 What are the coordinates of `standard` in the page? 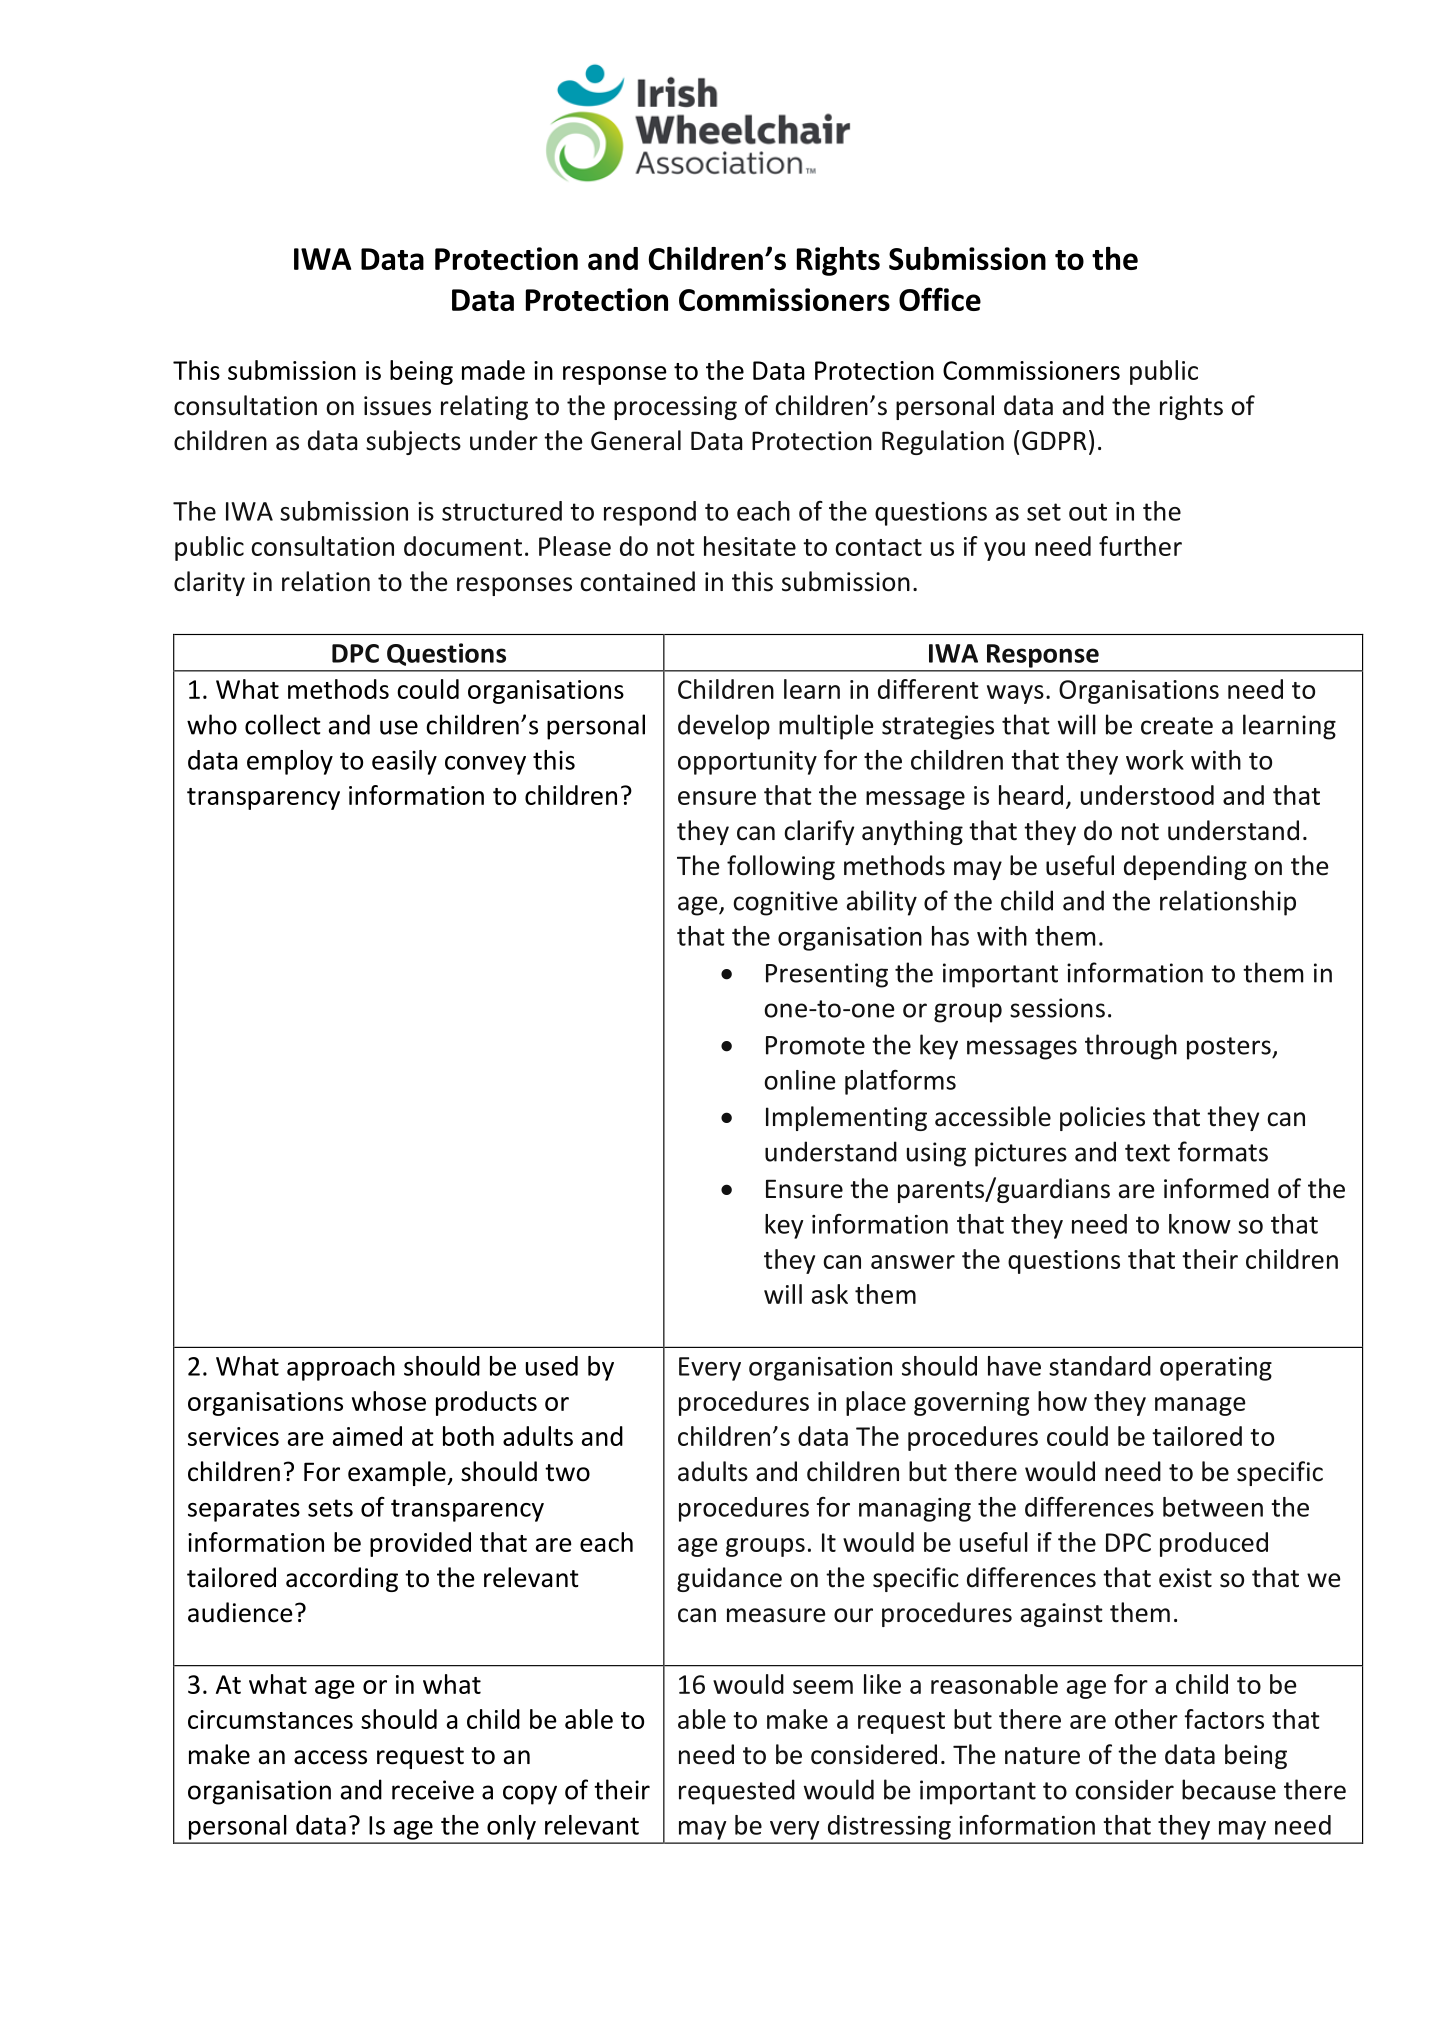 It's located at (1100, 1366).
